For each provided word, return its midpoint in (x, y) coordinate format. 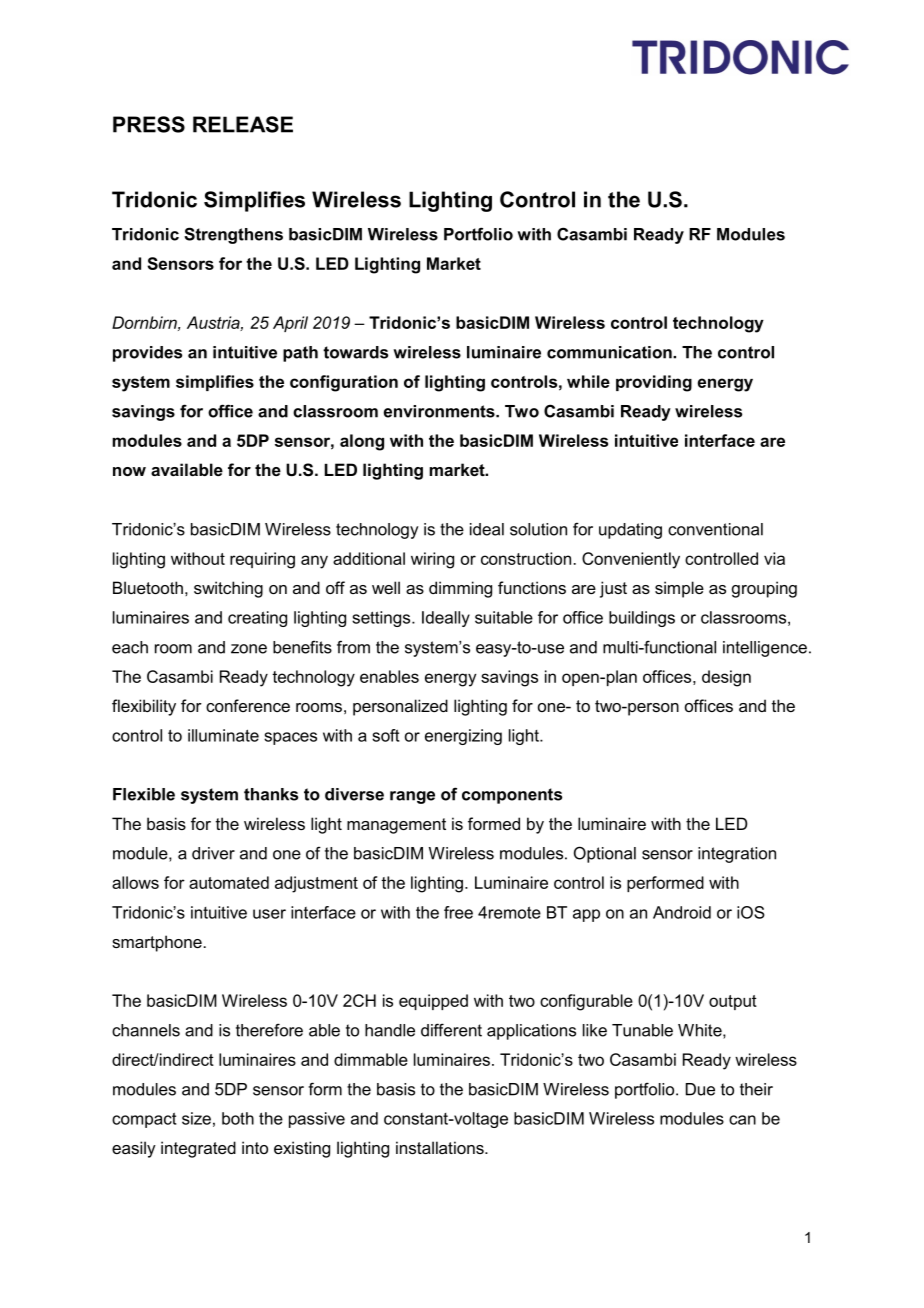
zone (249, 649)
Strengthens (233, 235)
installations (441, 1147)
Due (700, 1089)
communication (610, 352)
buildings (642, 619)
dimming (460, 589)
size (196, 1118)
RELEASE (243, 124)
